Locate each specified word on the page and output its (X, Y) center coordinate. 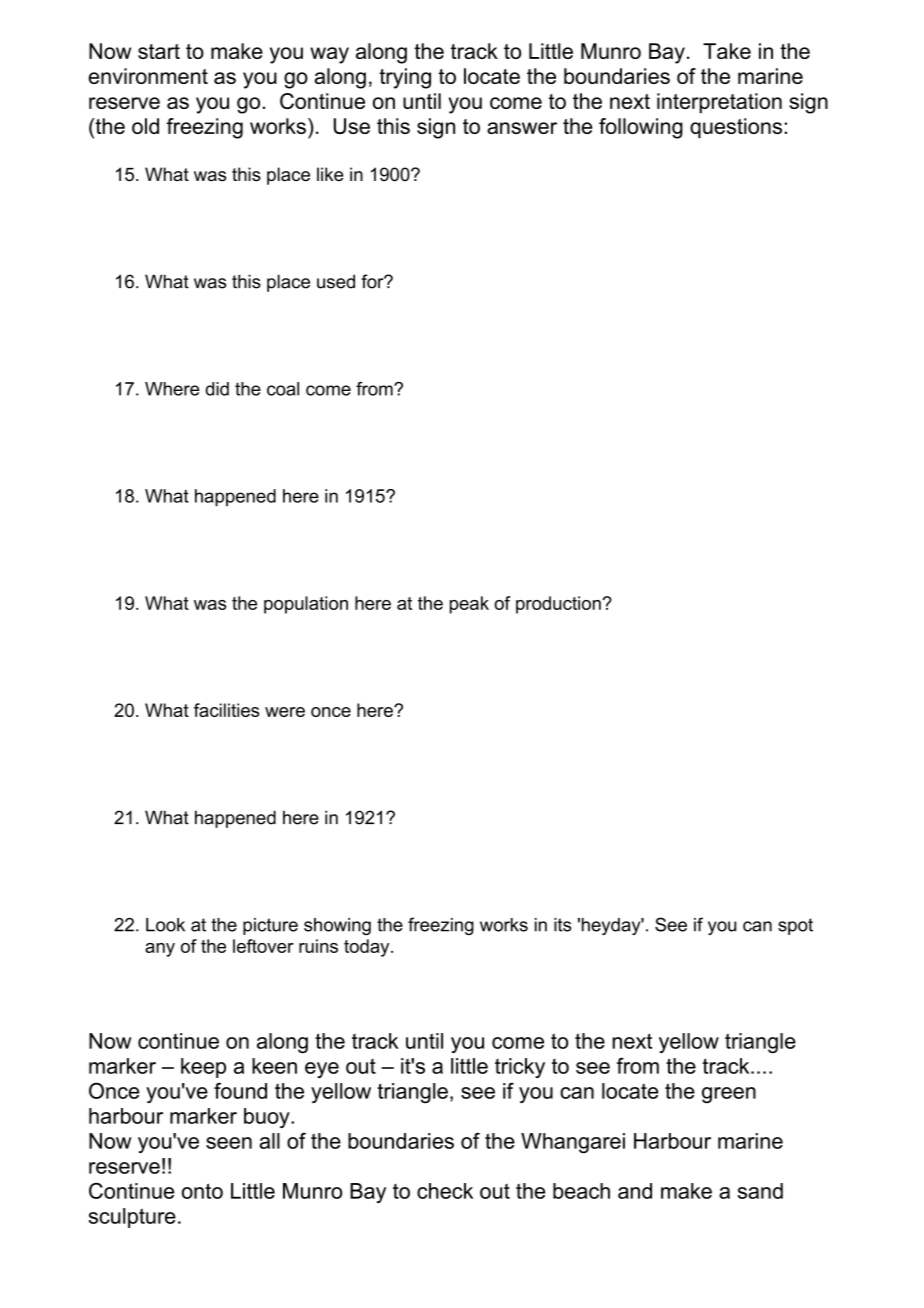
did (217, 389)
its (562, 925)
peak (469, 605)
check (445, 1191)
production (559, 605)
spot (795, 926)
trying (405, 78)
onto (202, 1191)
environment (148, 76)
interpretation (719, 103)
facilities (226, 710)
